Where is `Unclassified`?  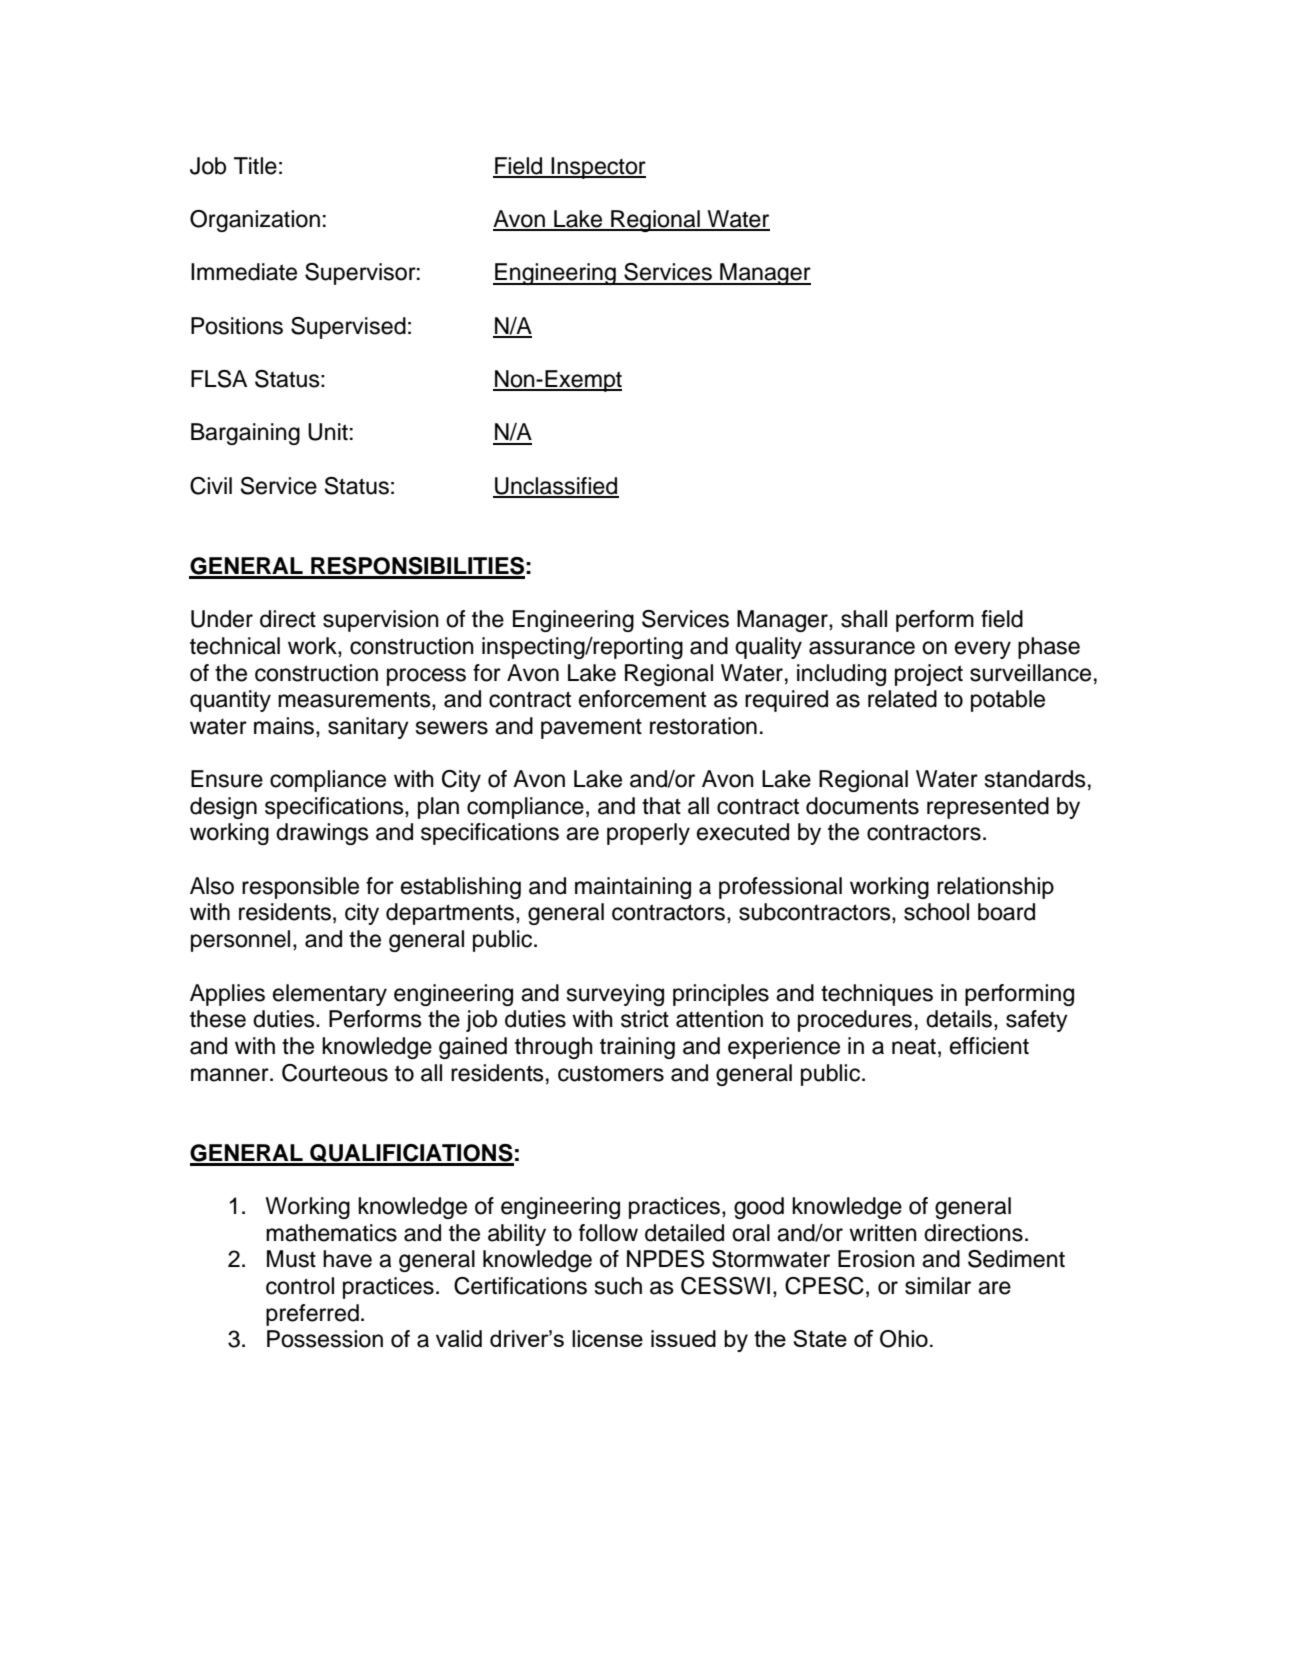 Unclassified is located at coordinates (556, 487).
